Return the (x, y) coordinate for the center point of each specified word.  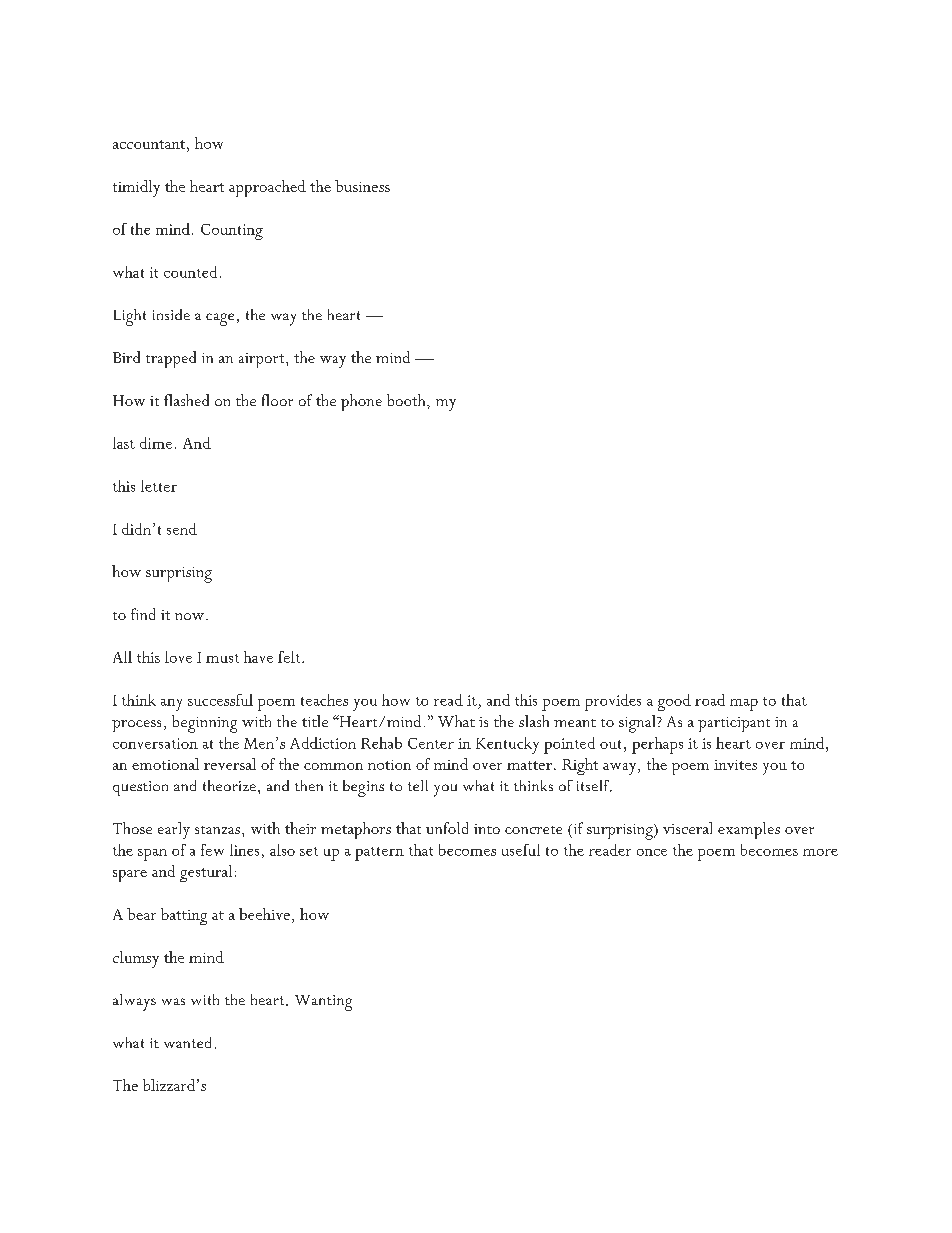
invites (735, 765)
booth (407, 400)
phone (361, 402)
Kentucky (507, 745)
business (362, 186)
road (710, 700)
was (173, 1001)
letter (159, 486)
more (820, 852)
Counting (232, 232)
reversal (230, 764)
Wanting (323, 1003)
